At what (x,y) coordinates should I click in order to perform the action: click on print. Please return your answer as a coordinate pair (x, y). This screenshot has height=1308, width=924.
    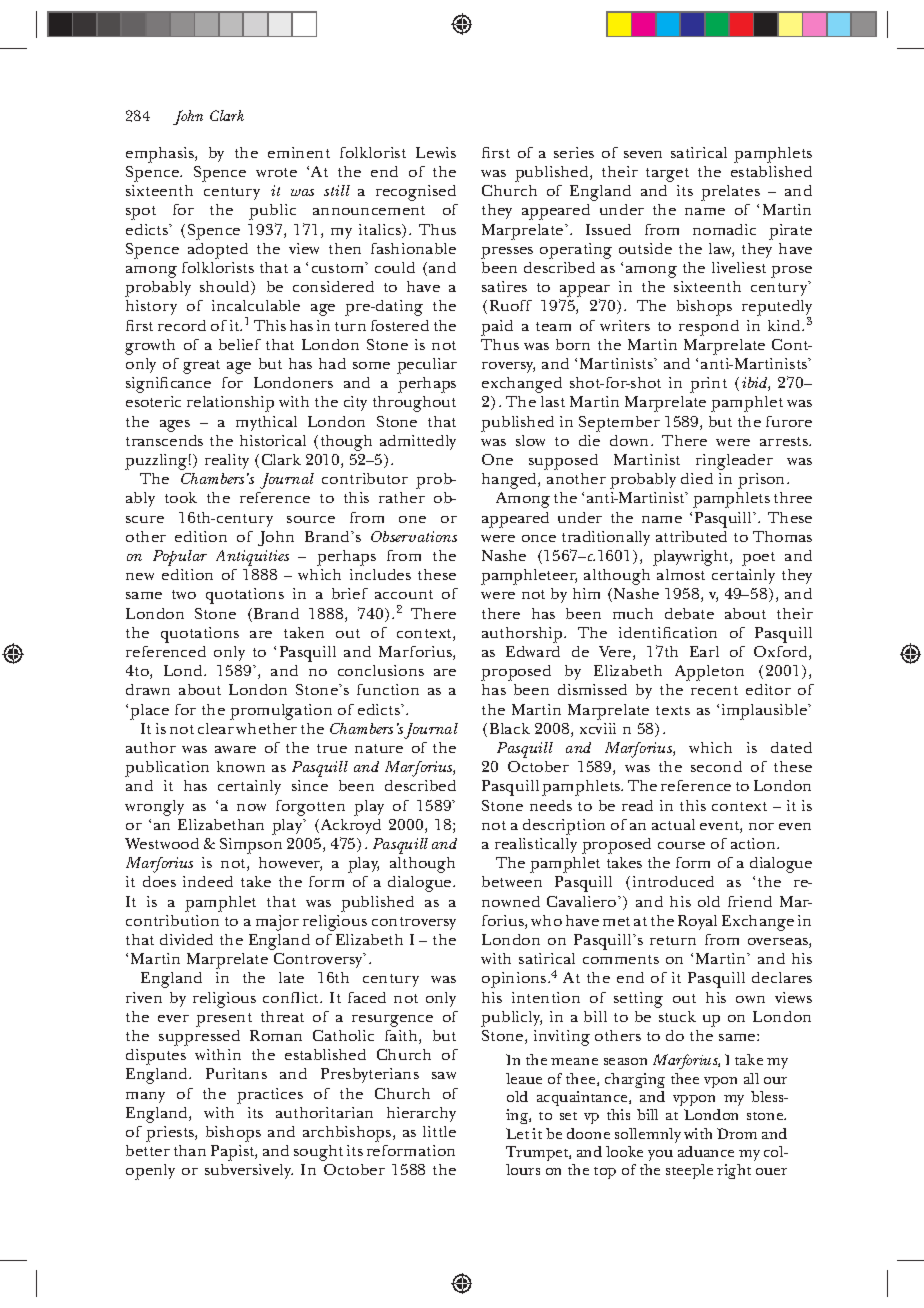
    Looking at the image, I should click on (708, 385).
